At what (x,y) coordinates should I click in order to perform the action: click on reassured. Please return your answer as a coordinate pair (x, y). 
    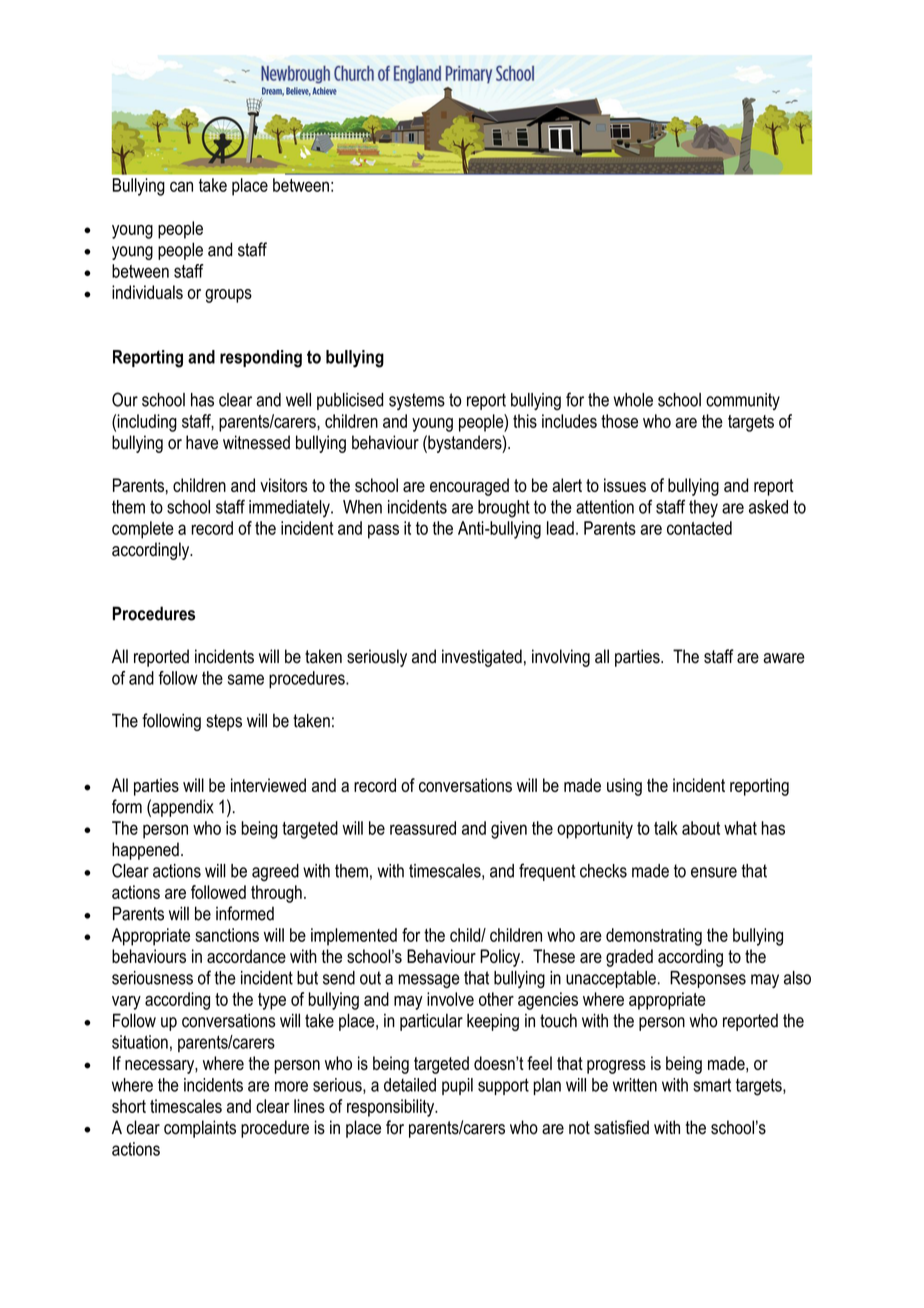
    Looking at the image, I should click on (423, 828).
